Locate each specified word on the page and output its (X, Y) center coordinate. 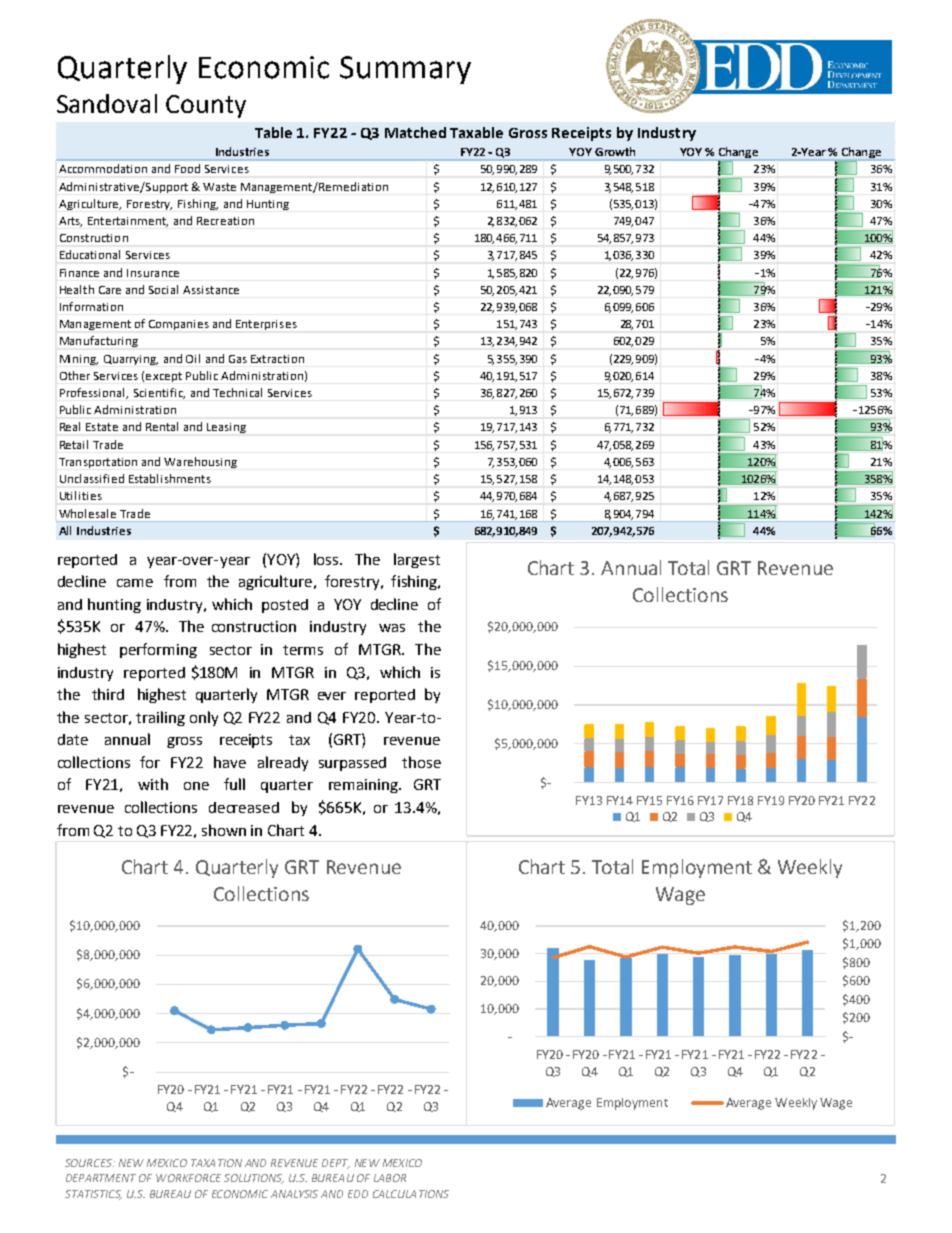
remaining (364, 786)
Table (273, 132)
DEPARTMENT (101, 1178)
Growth (615, 151)
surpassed (352, 764)
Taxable (476, 132)
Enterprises (266, 325)
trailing (160, 718)
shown (224, 830)
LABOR (390, 1178)
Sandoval (107, 103)
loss (327, 559)
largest (417, 560)
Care (110, 290)
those (421, 762)
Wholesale (87, 513)
